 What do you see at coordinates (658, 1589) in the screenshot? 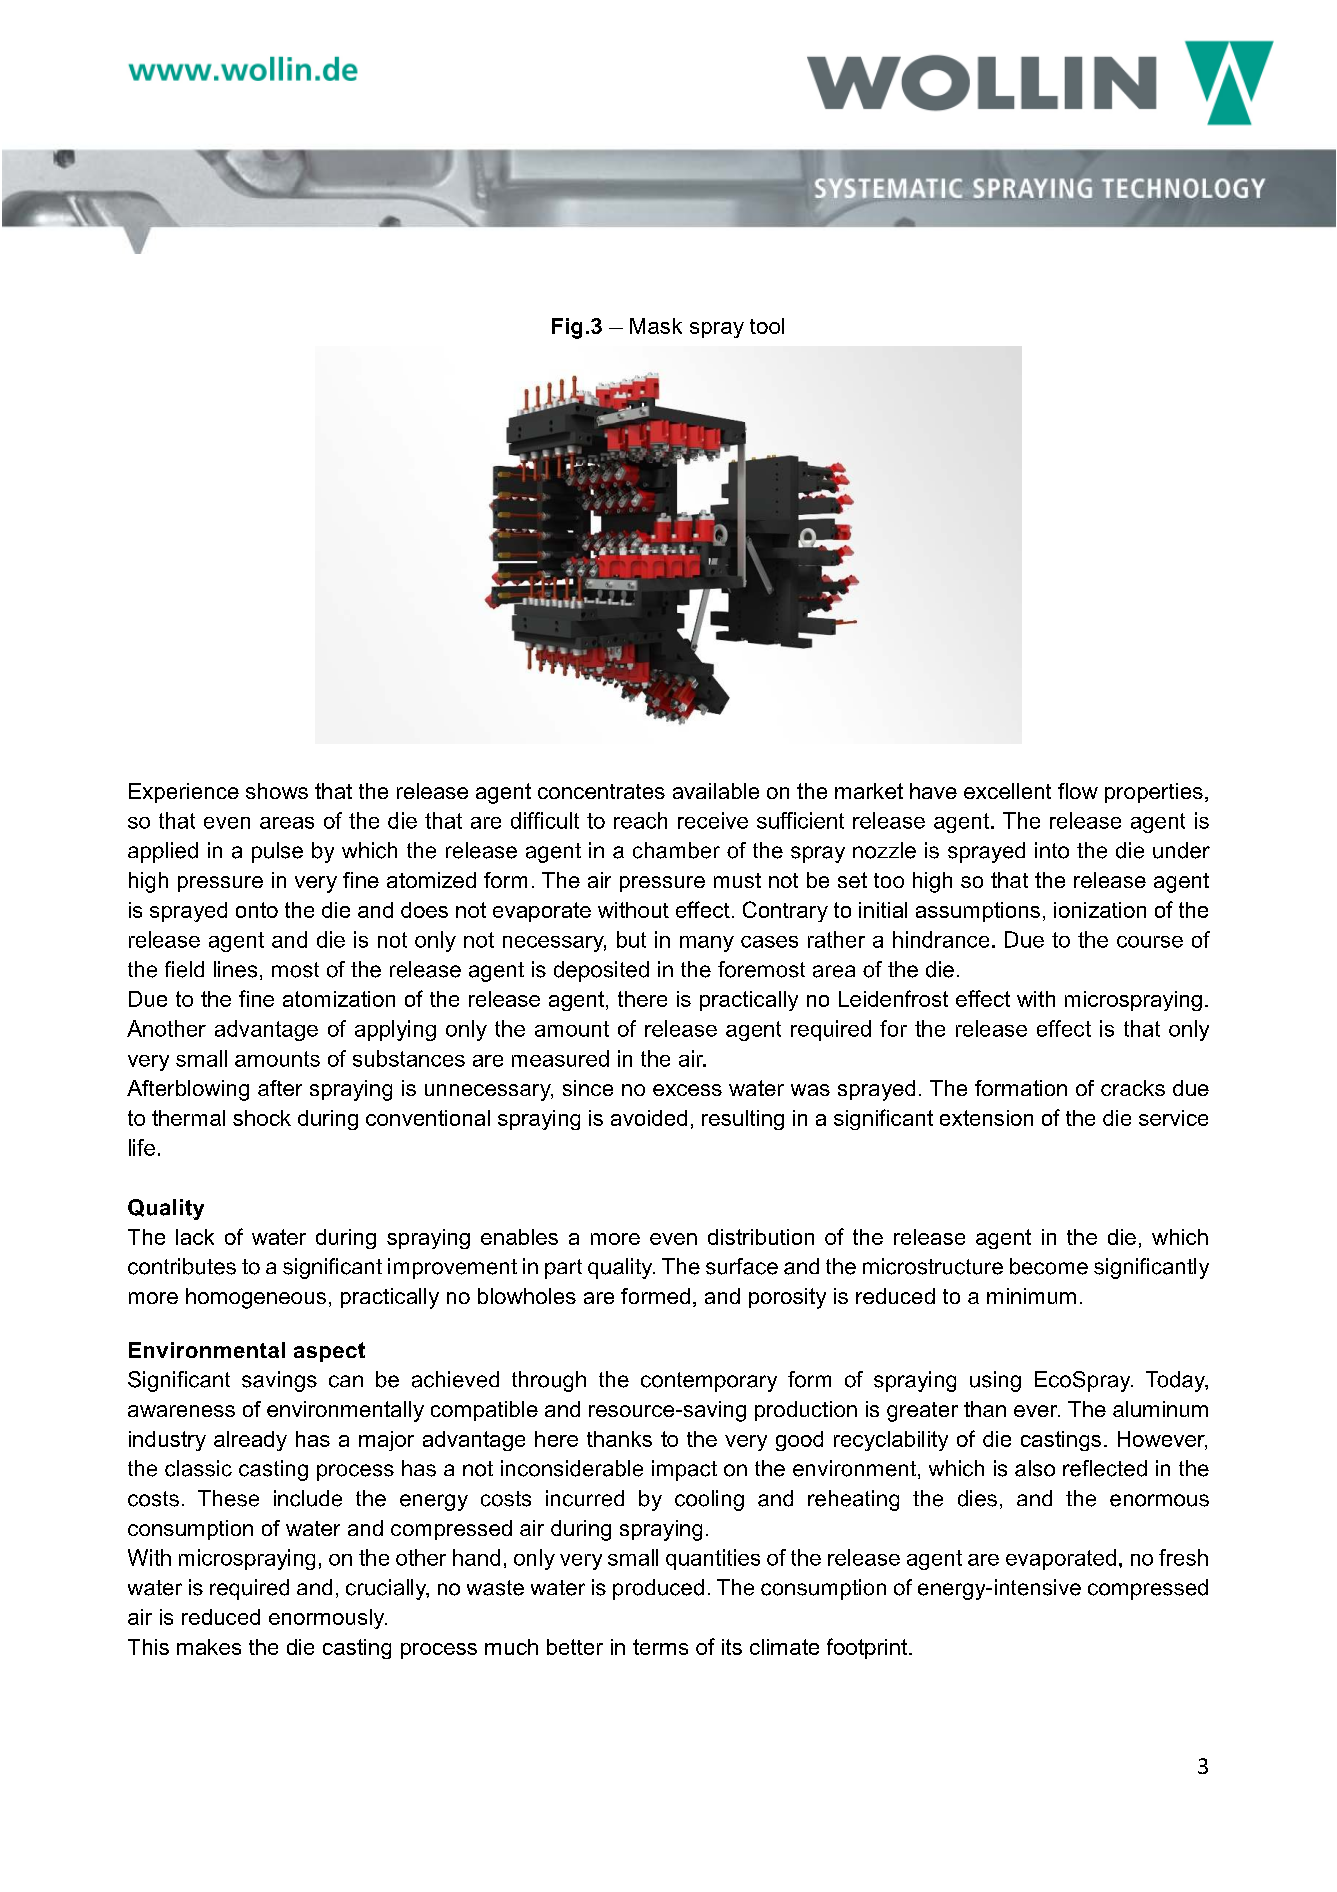
I see `produced` at bounding box center [658, 1589].
